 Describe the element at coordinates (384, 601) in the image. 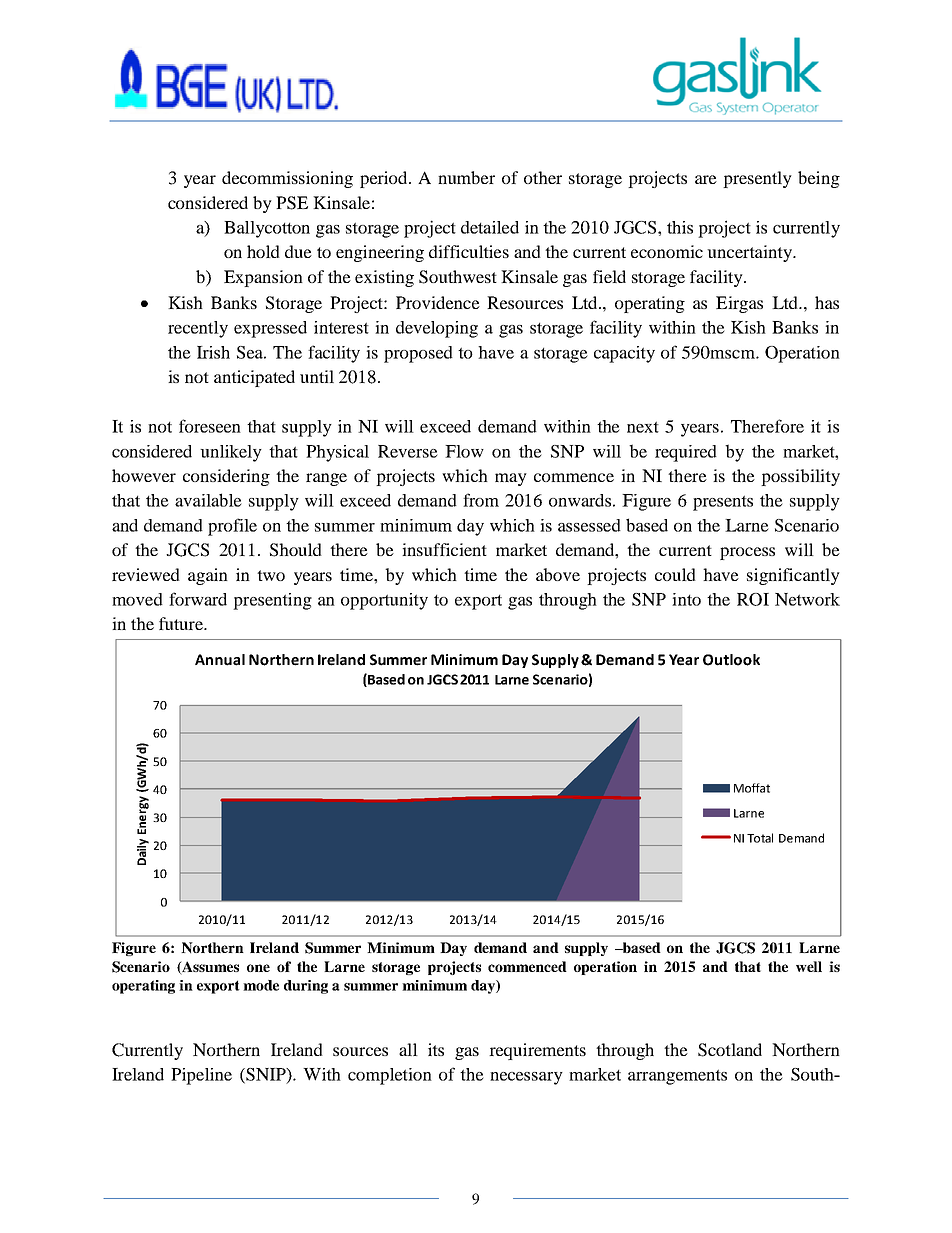

I see `opportunity` at that location.
